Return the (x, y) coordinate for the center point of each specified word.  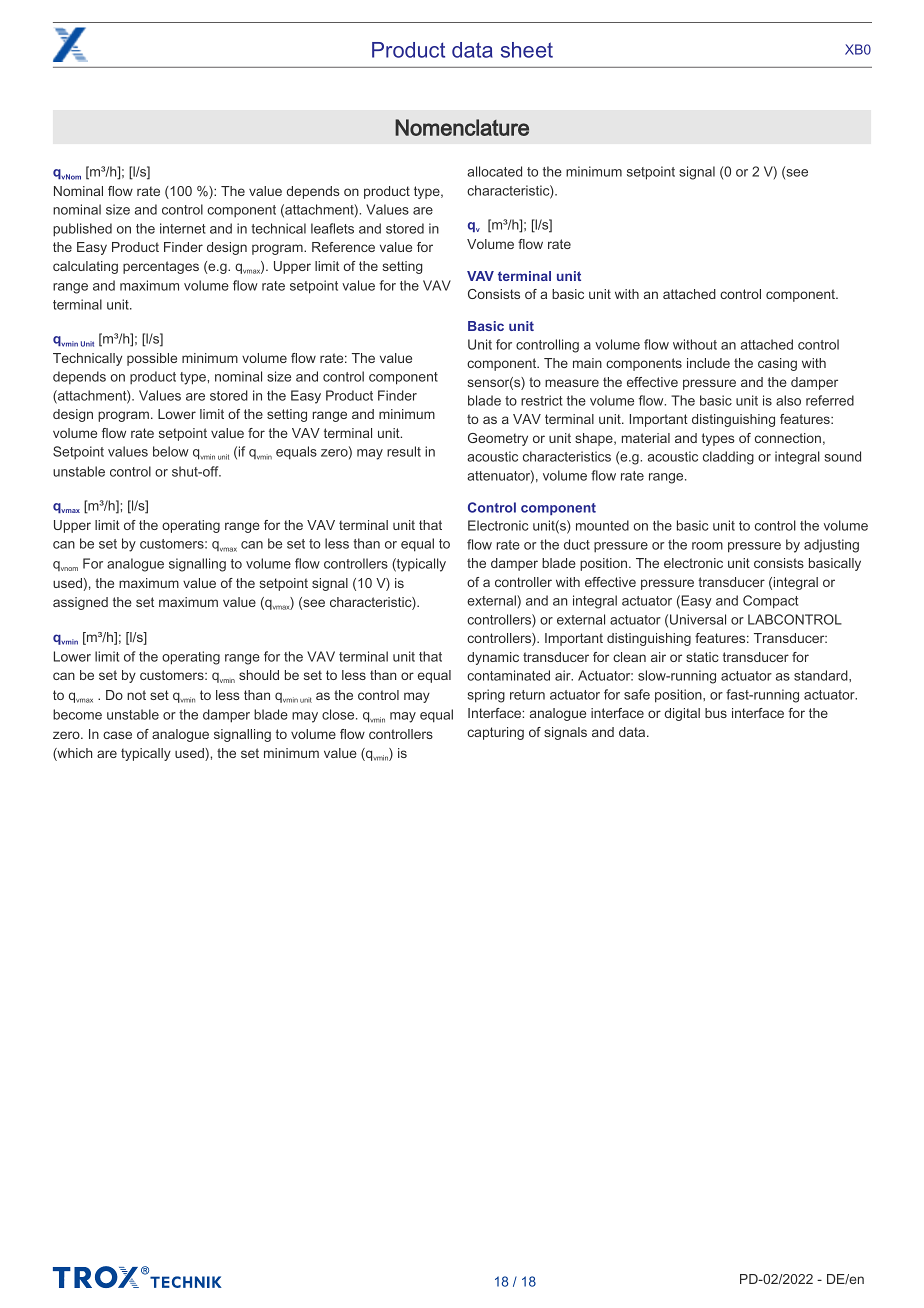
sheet (527, 50)
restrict (542, 400)
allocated (494, 171)
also (788, 400)
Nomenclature (462, 127)
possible (152, 359)
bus (716, 713)
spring (486, 696)
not (136, 695)
